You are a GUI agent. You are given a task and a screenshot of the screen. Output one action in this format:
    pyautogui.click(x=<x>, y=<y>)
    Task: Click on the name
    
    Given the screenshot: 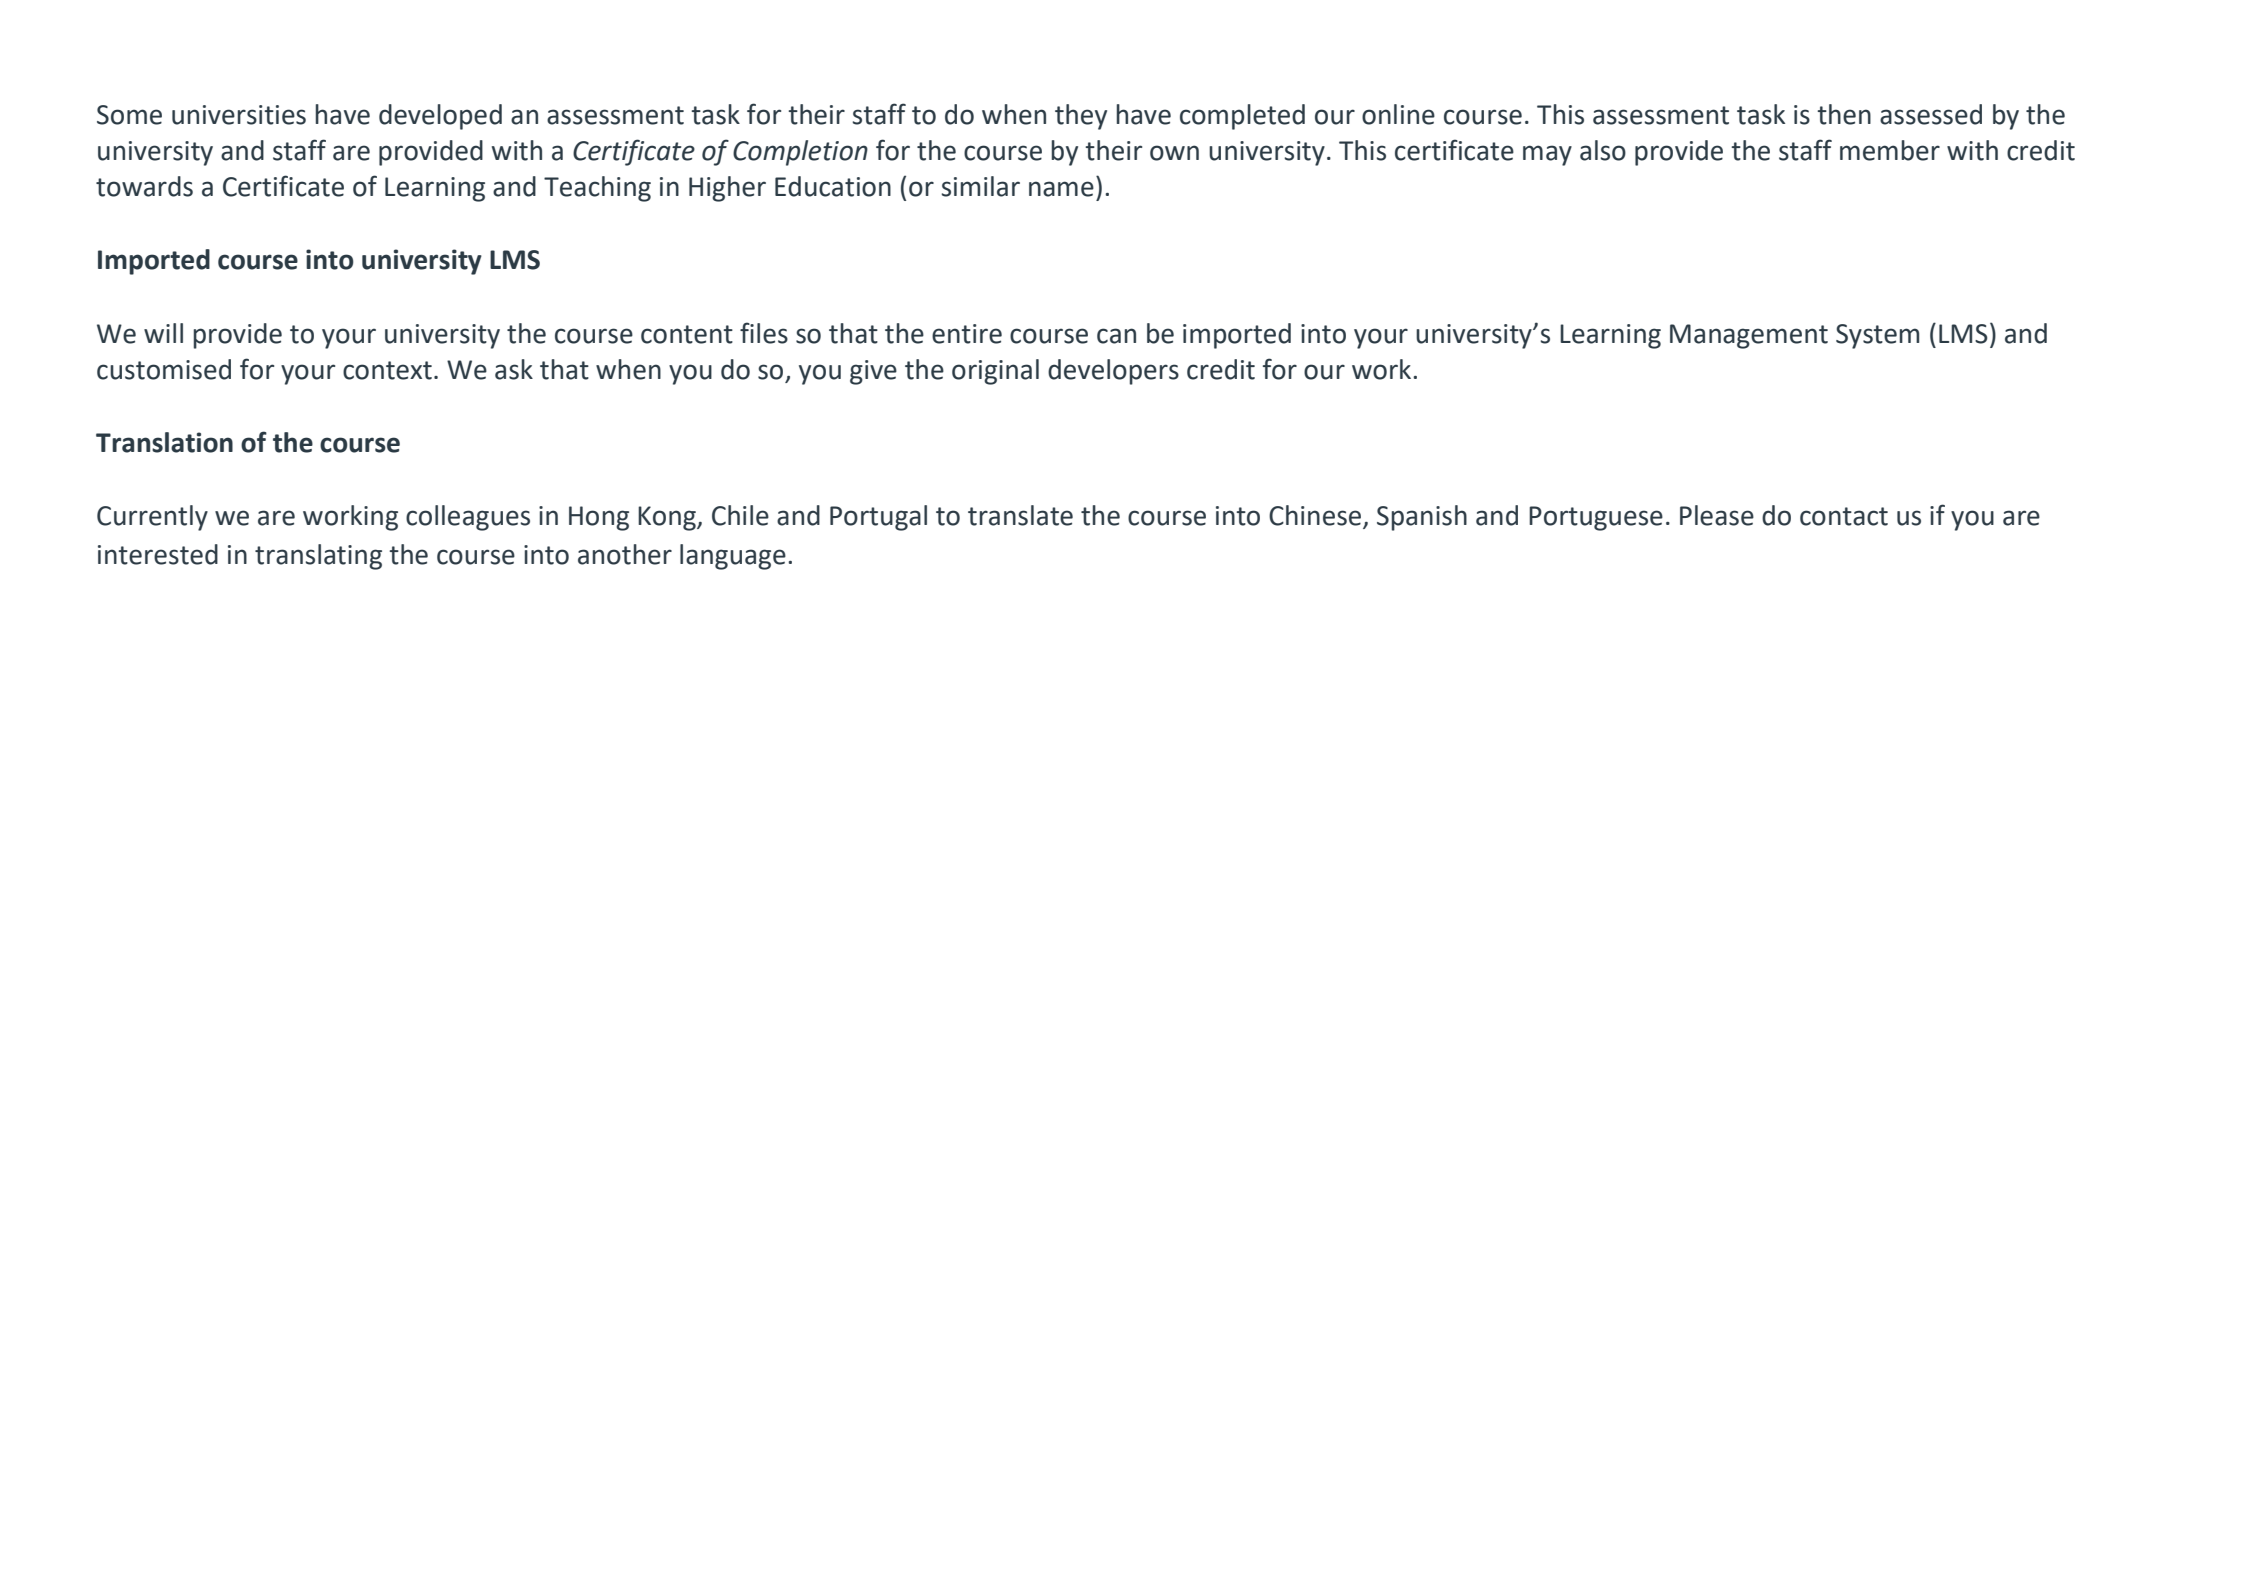 What is the action you would take?
    pyautogui.click(x=1061, y=189)
